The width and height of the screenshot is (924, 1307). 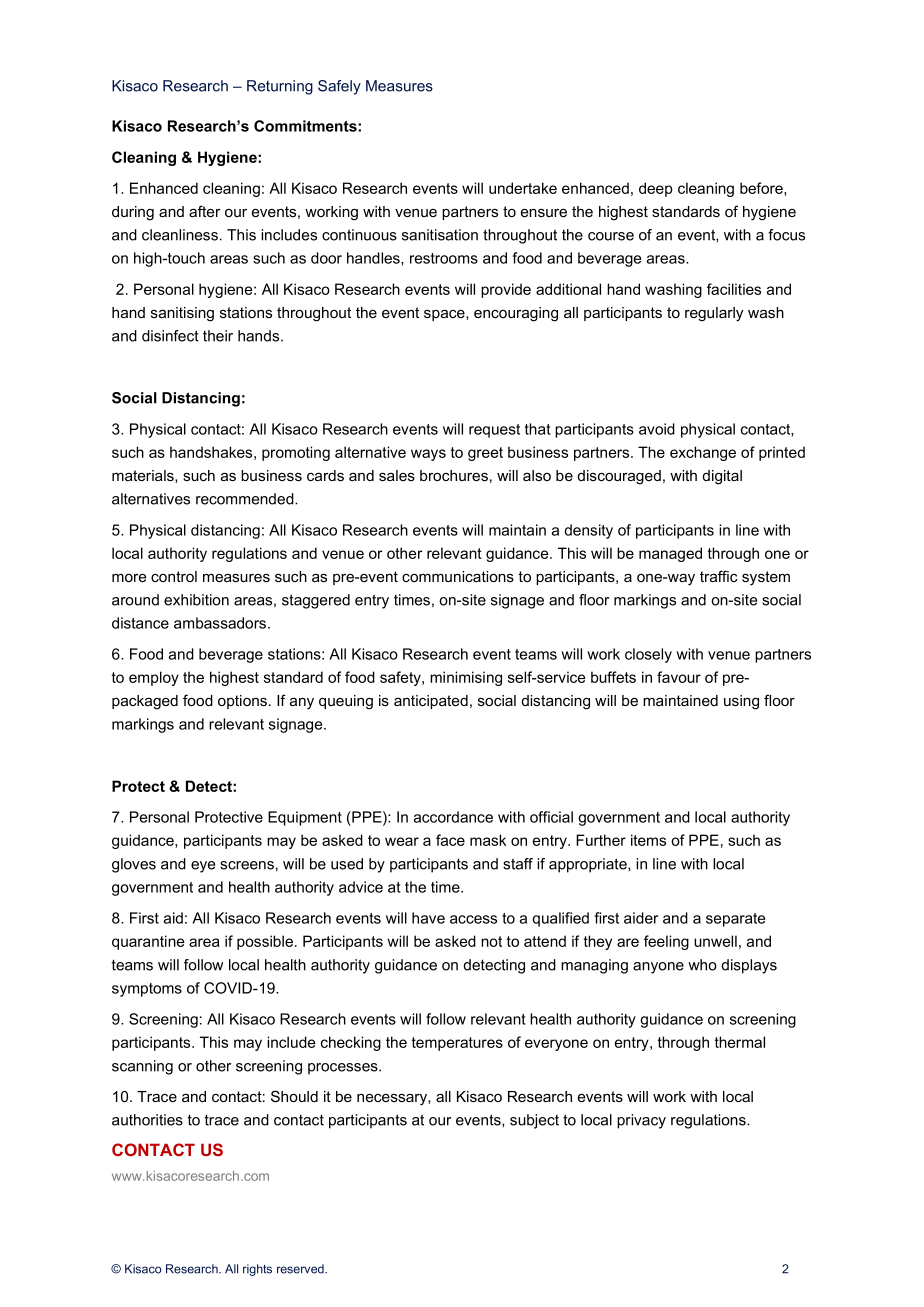 What do you see at coordinates (740, 1042) in the screenshot?
I see `thermal` at bounding box center [740, 1042].
